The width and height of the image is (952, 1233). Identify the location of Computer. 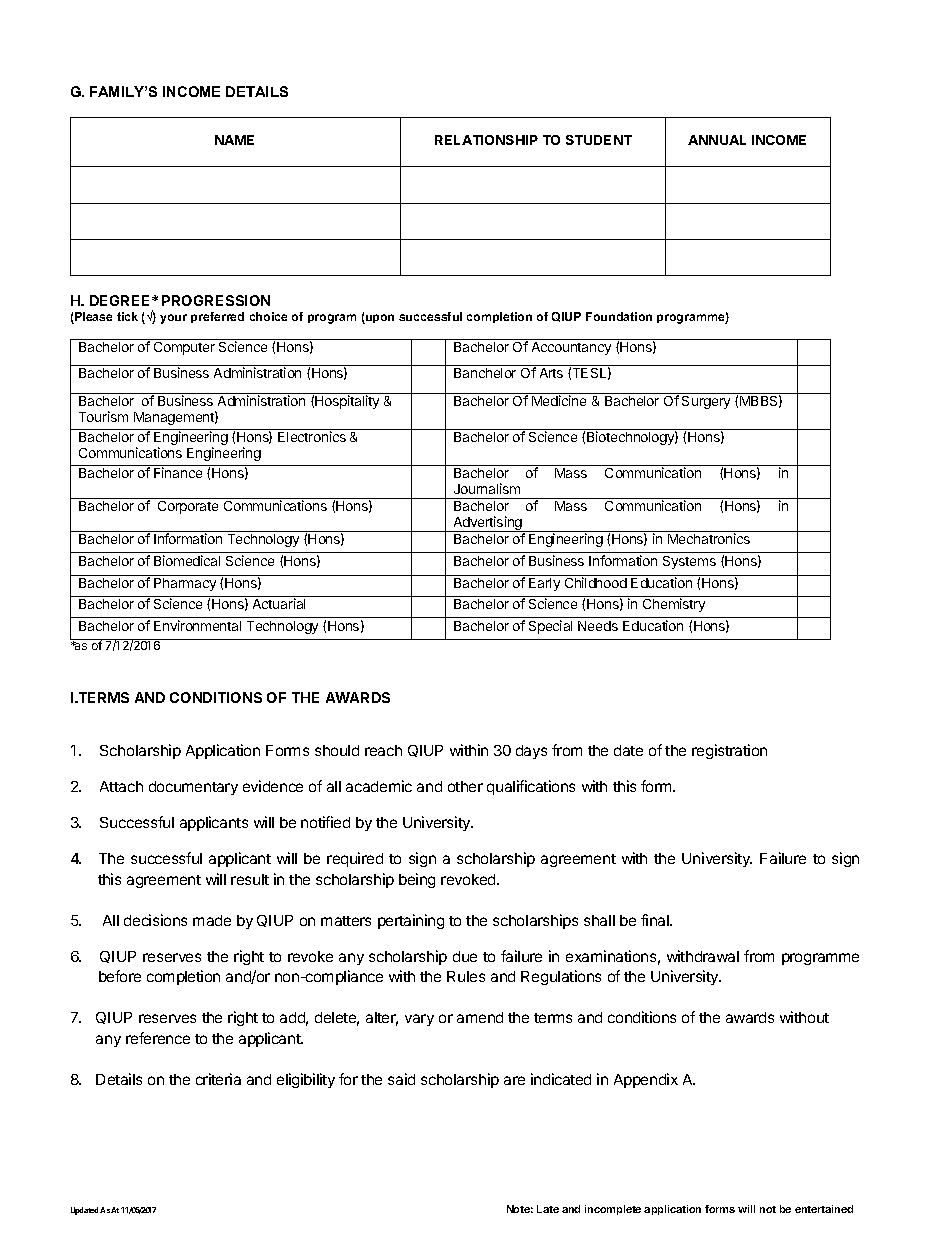
(184, 348).
